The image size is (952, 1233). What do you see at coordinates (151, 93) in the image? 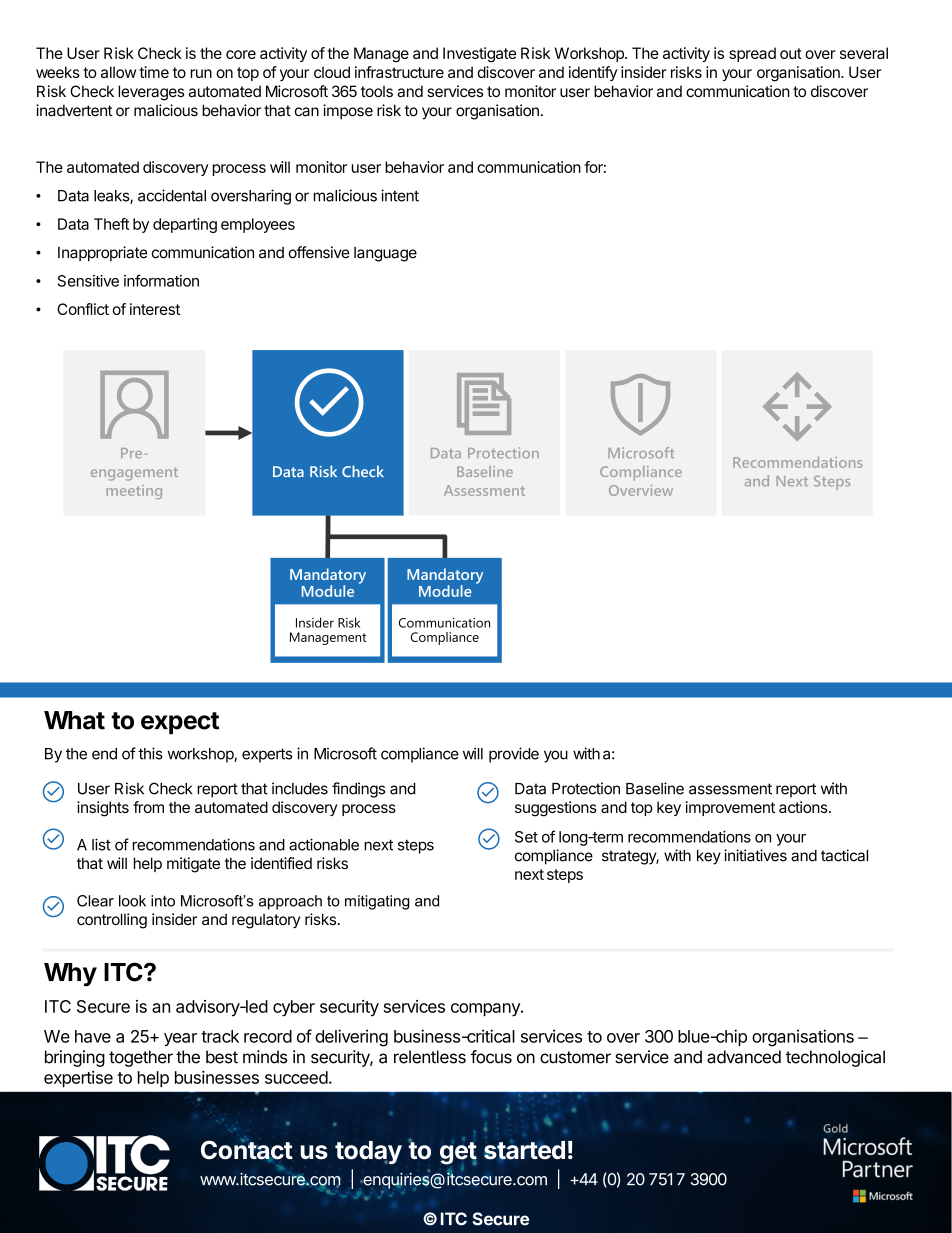
I see `leverages` at bounding box center [151, 93].
